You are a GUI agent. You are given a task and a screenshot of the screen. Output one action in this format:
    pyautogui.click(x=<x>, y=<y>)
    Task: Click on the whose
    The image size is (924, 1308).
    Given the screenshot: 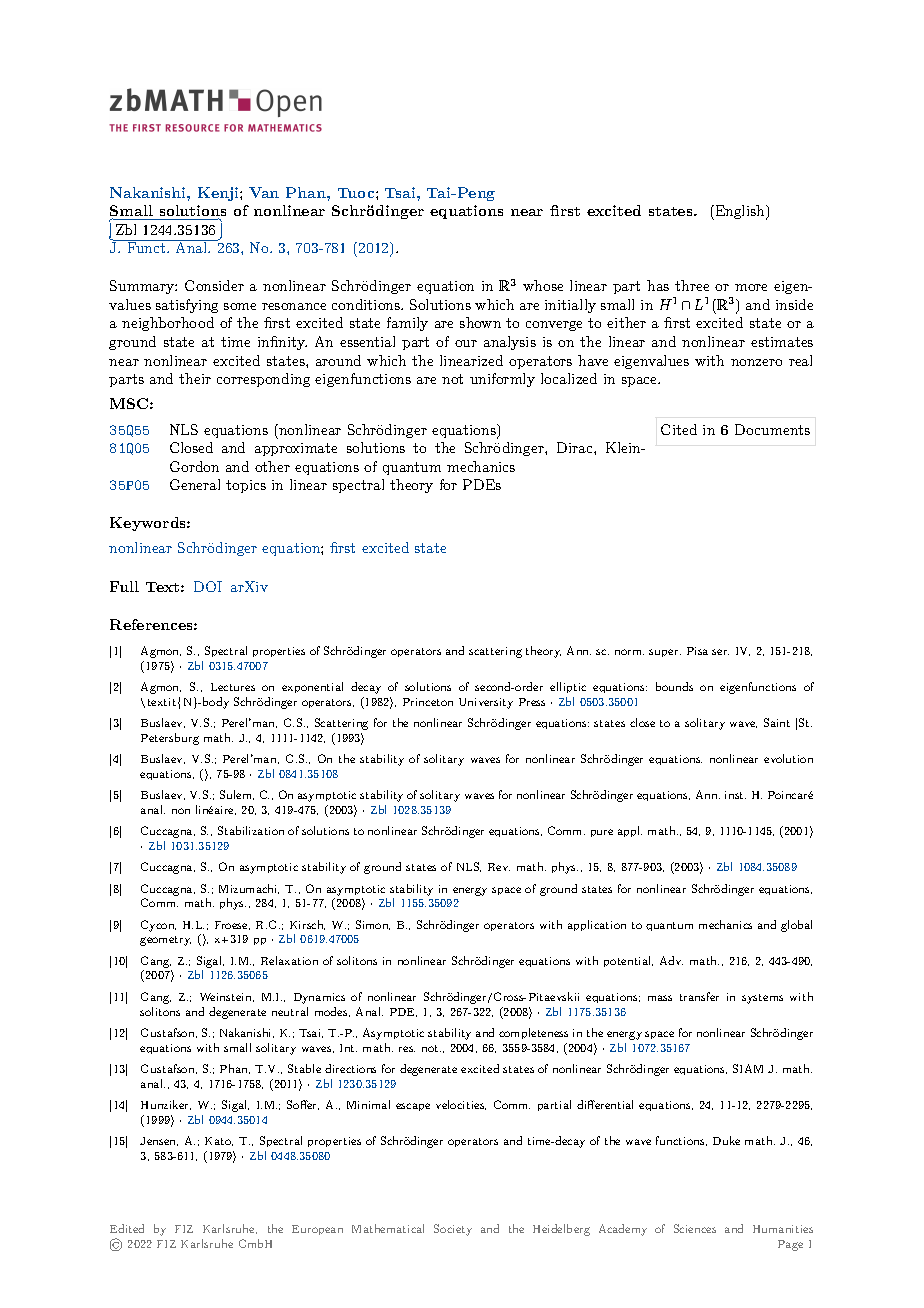 What is the action you would take?
    pyautogui.click(x=543, y=285)
